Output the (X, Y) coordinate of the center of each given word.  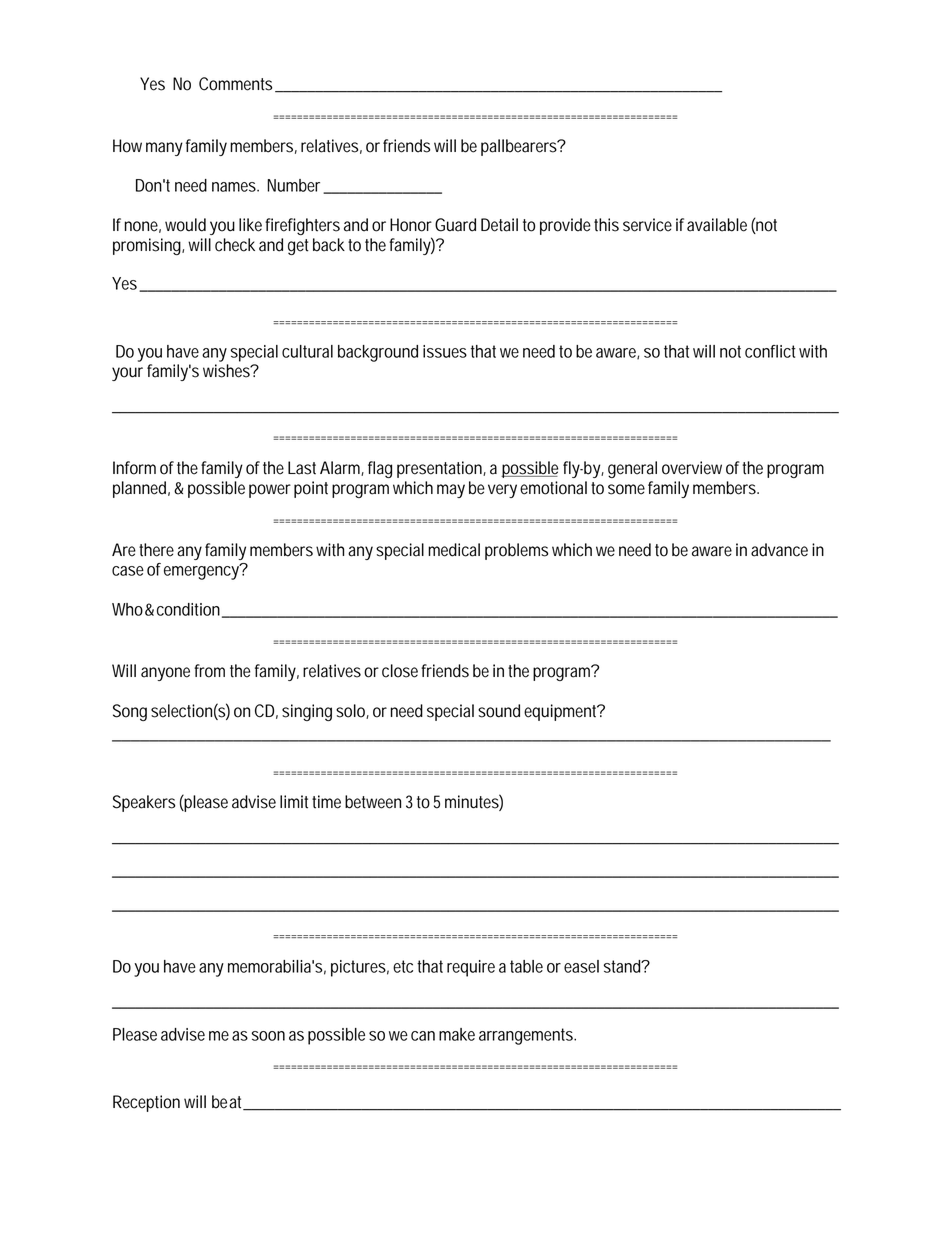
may (451, 491)
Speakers (144, 803)
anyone (165, 674)
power (270, 491)
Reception (146, 1103)
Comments (235, 84)
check (235, 245)
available (717, 225)
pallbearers (519, 147)
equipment (561, 712)
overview (692, 468)
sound (499, 711)
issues (445, 351)
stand (622, 966)
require (471, 968)
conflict (770, 351)
